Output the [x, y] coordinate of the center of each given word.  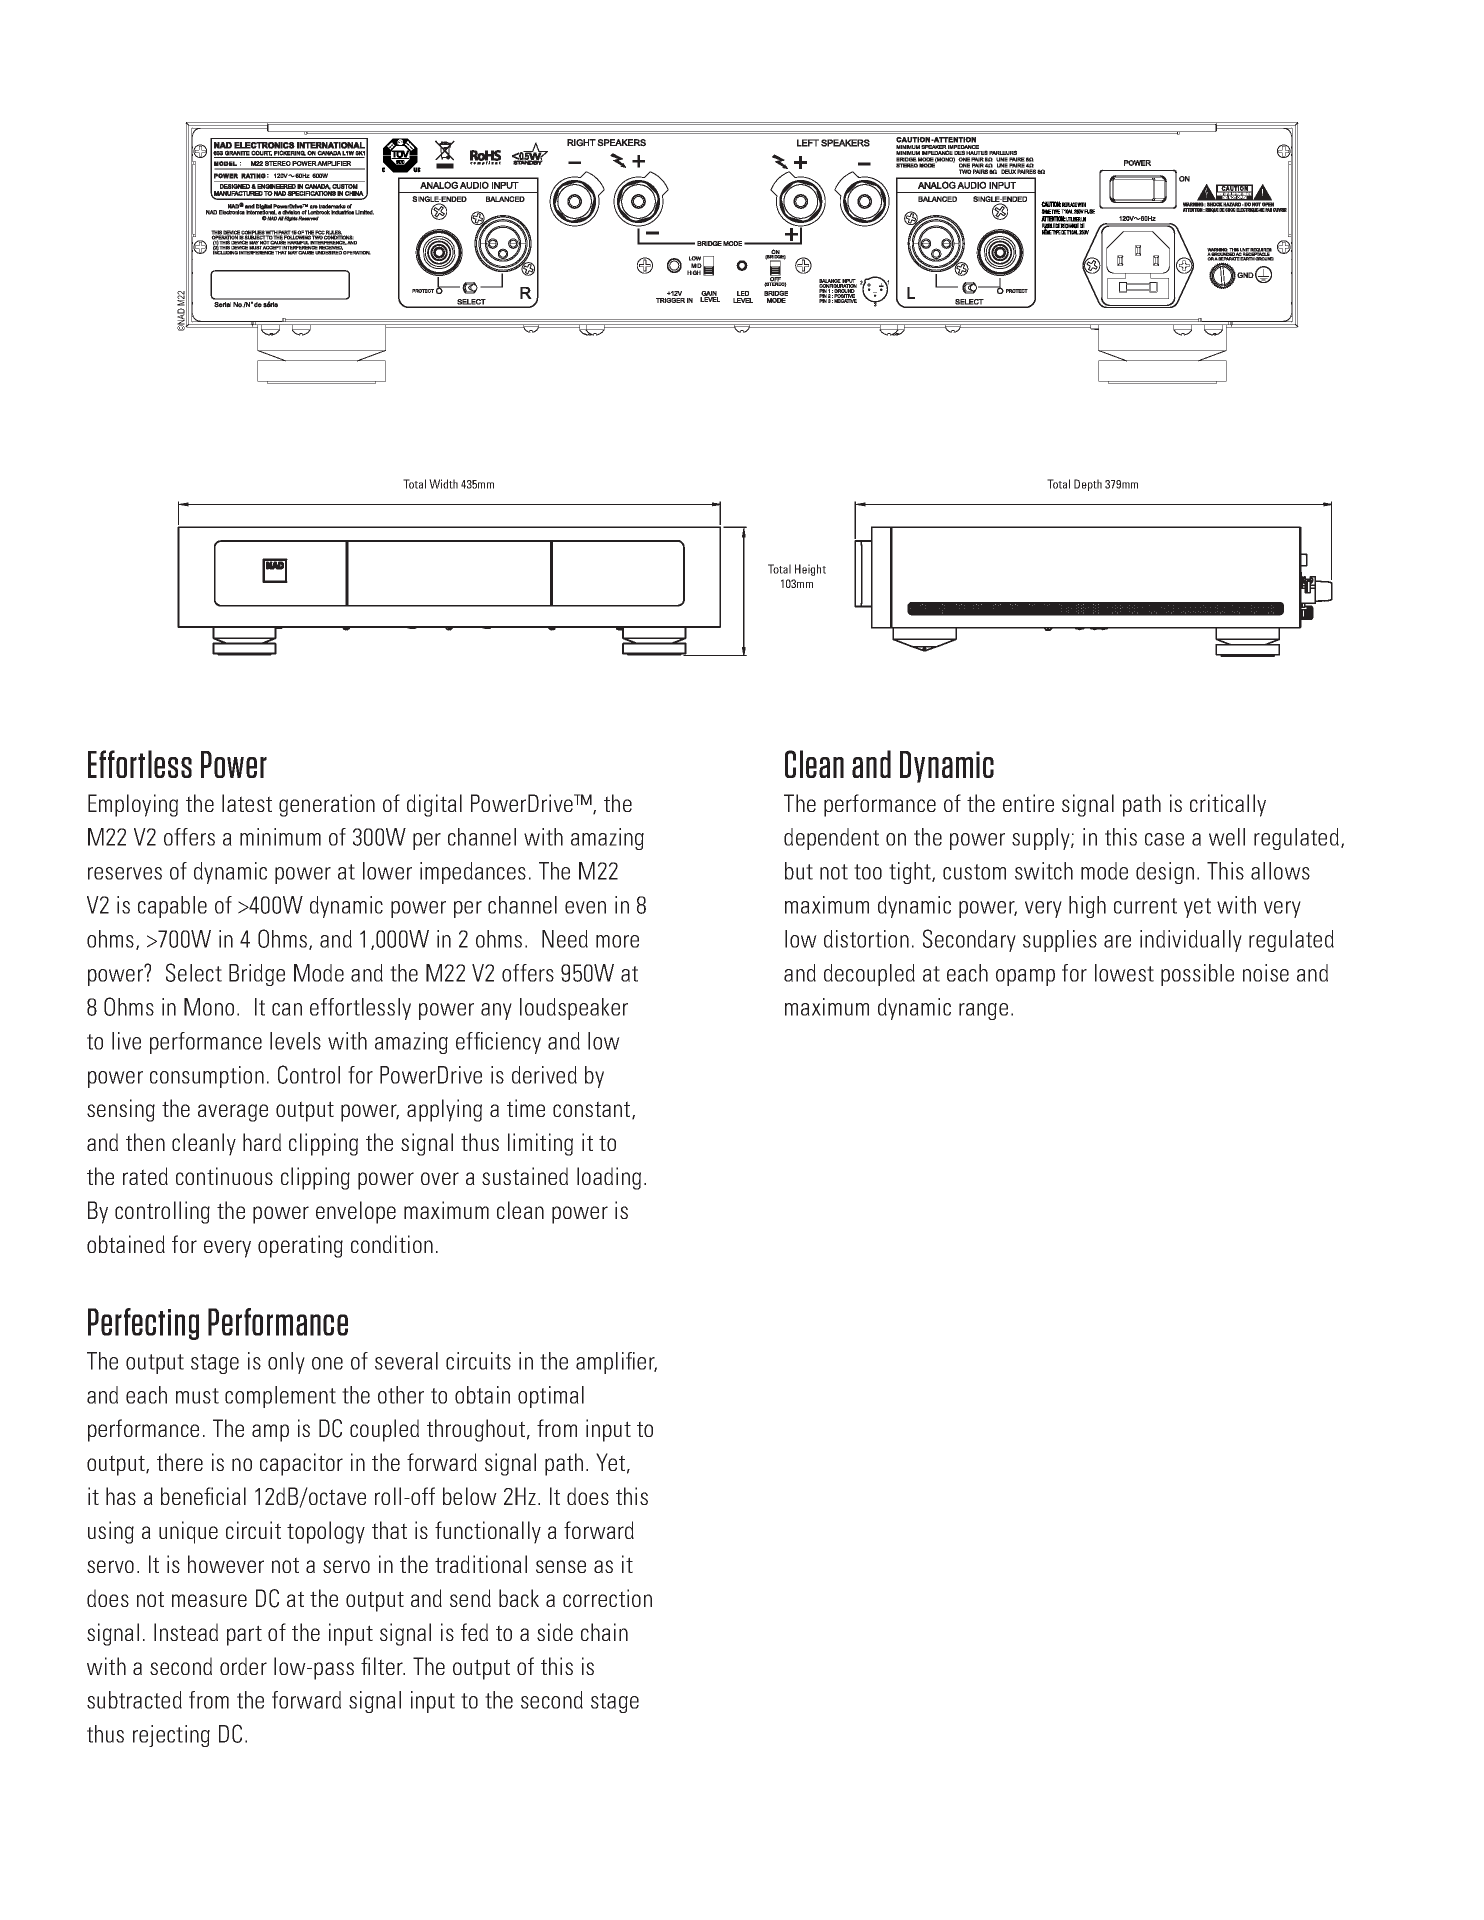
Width [443, 484]
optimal [551, 1397]
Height [810, 570]
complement [280, 1397]
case [1164, 839]
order [243, 1666]
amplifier [616, 1363]
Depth [1088, 485]
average [233, 1113]
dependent [831, 839]
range [983, 1011]
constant [593, 1110]
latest [247, 803]
